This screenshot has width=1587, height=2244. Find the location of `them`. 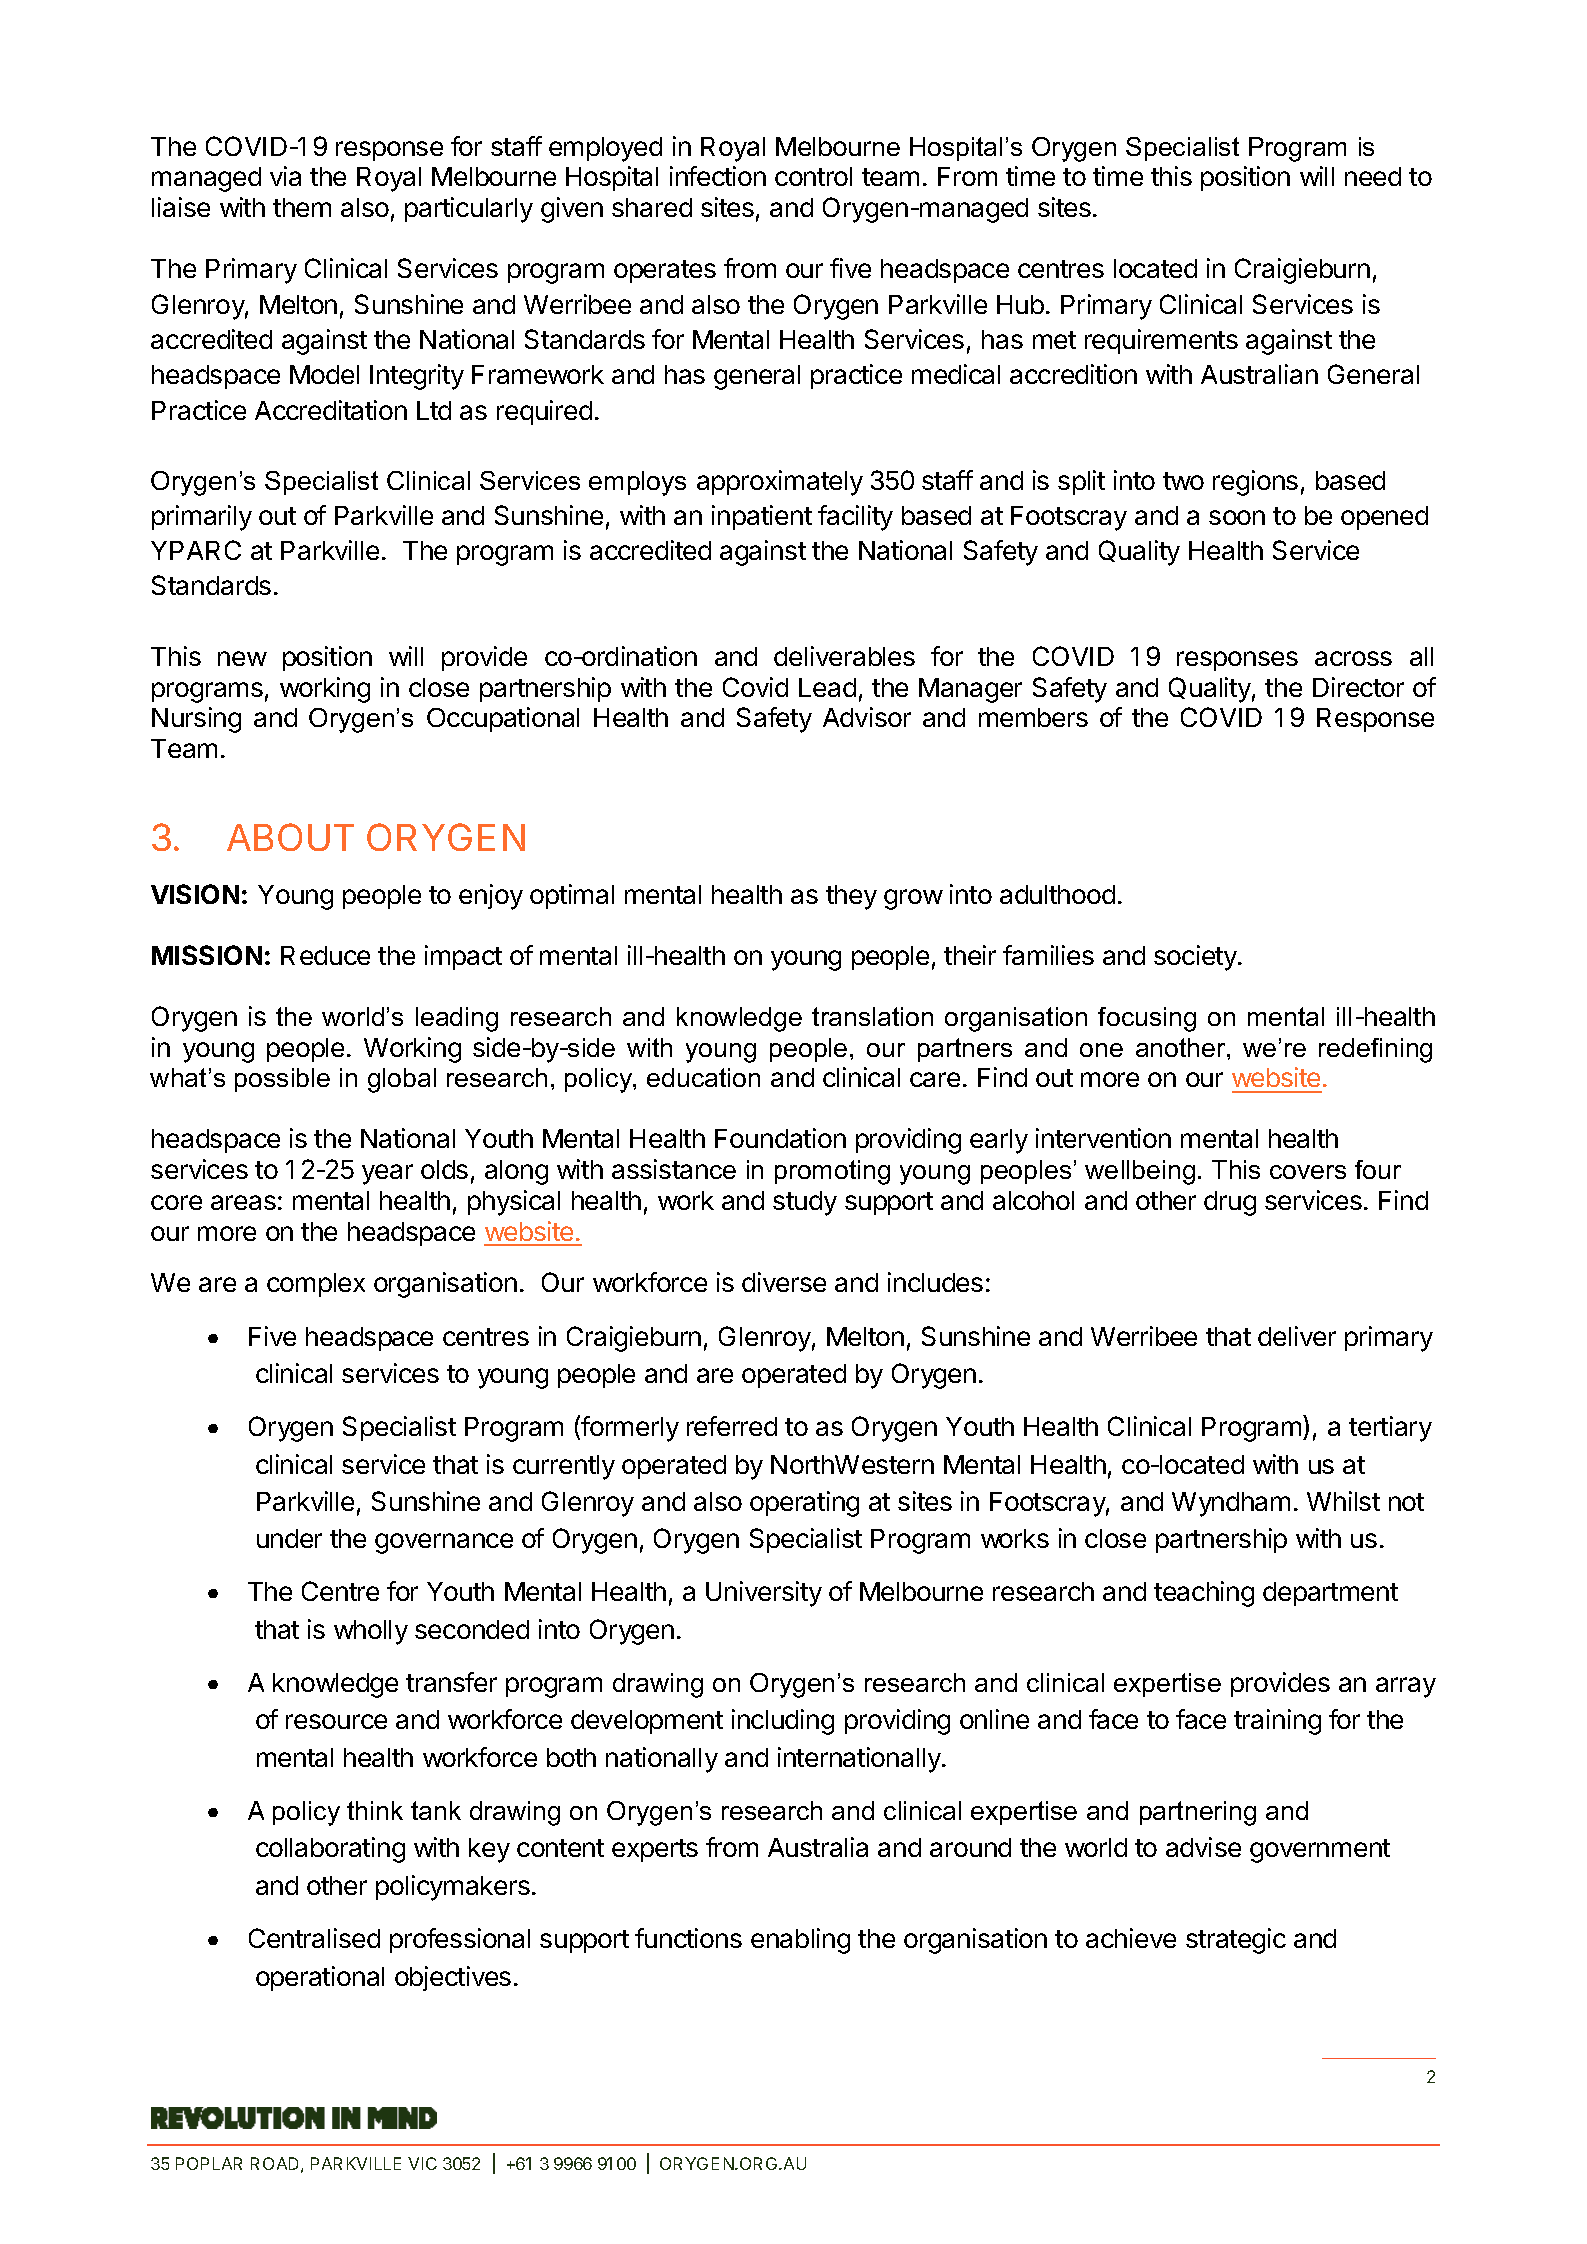

them is located at coordinates (302, 207).
